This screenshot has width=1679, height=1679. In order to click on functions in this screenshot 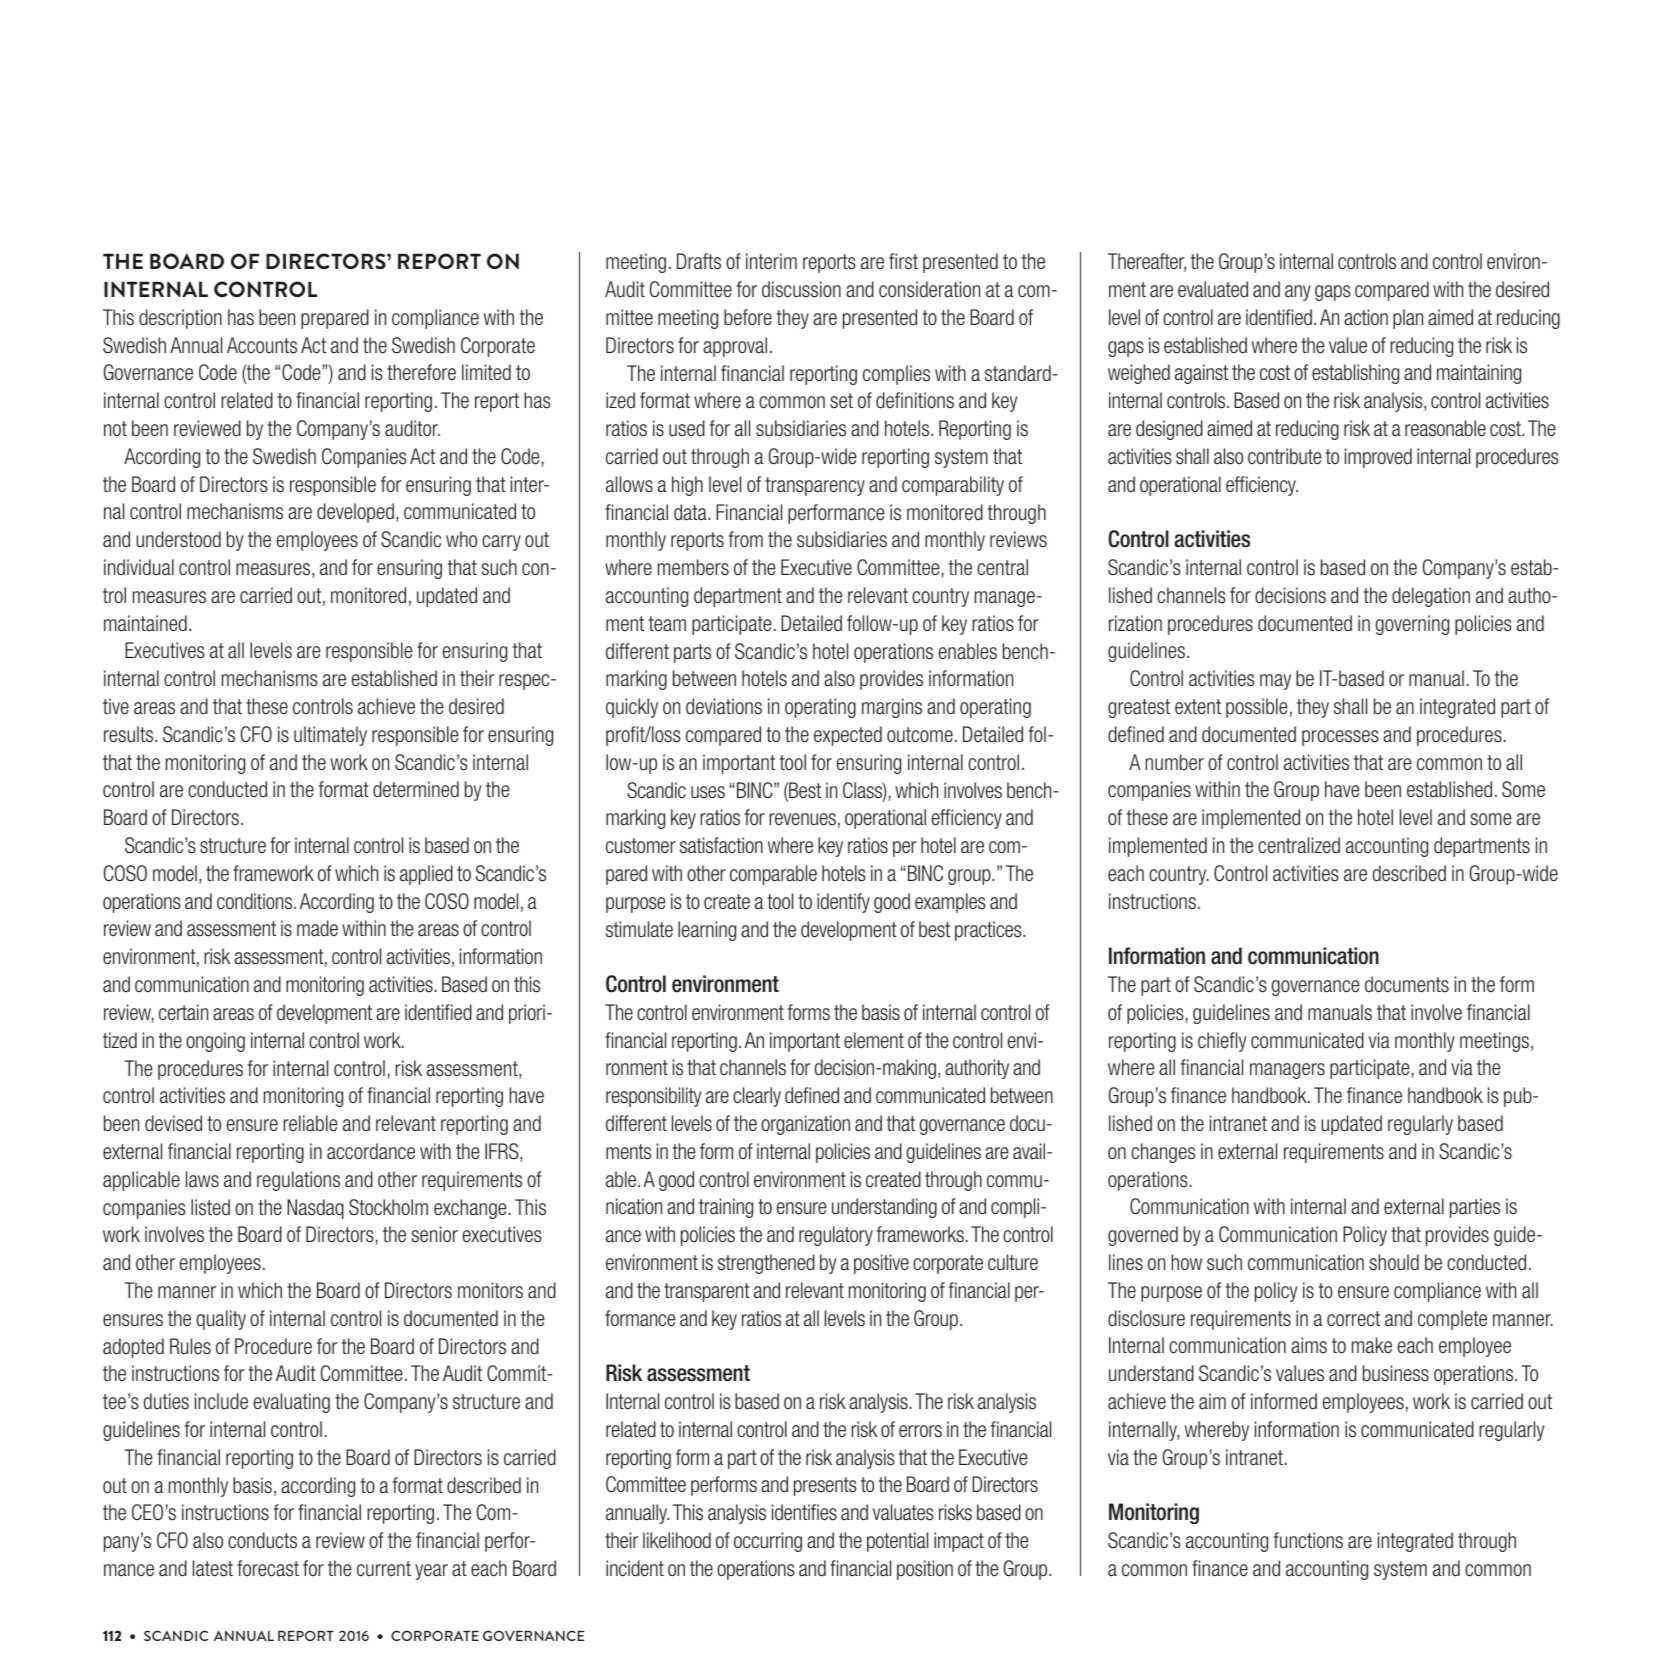, I will do `click(1308, 1540)`.
